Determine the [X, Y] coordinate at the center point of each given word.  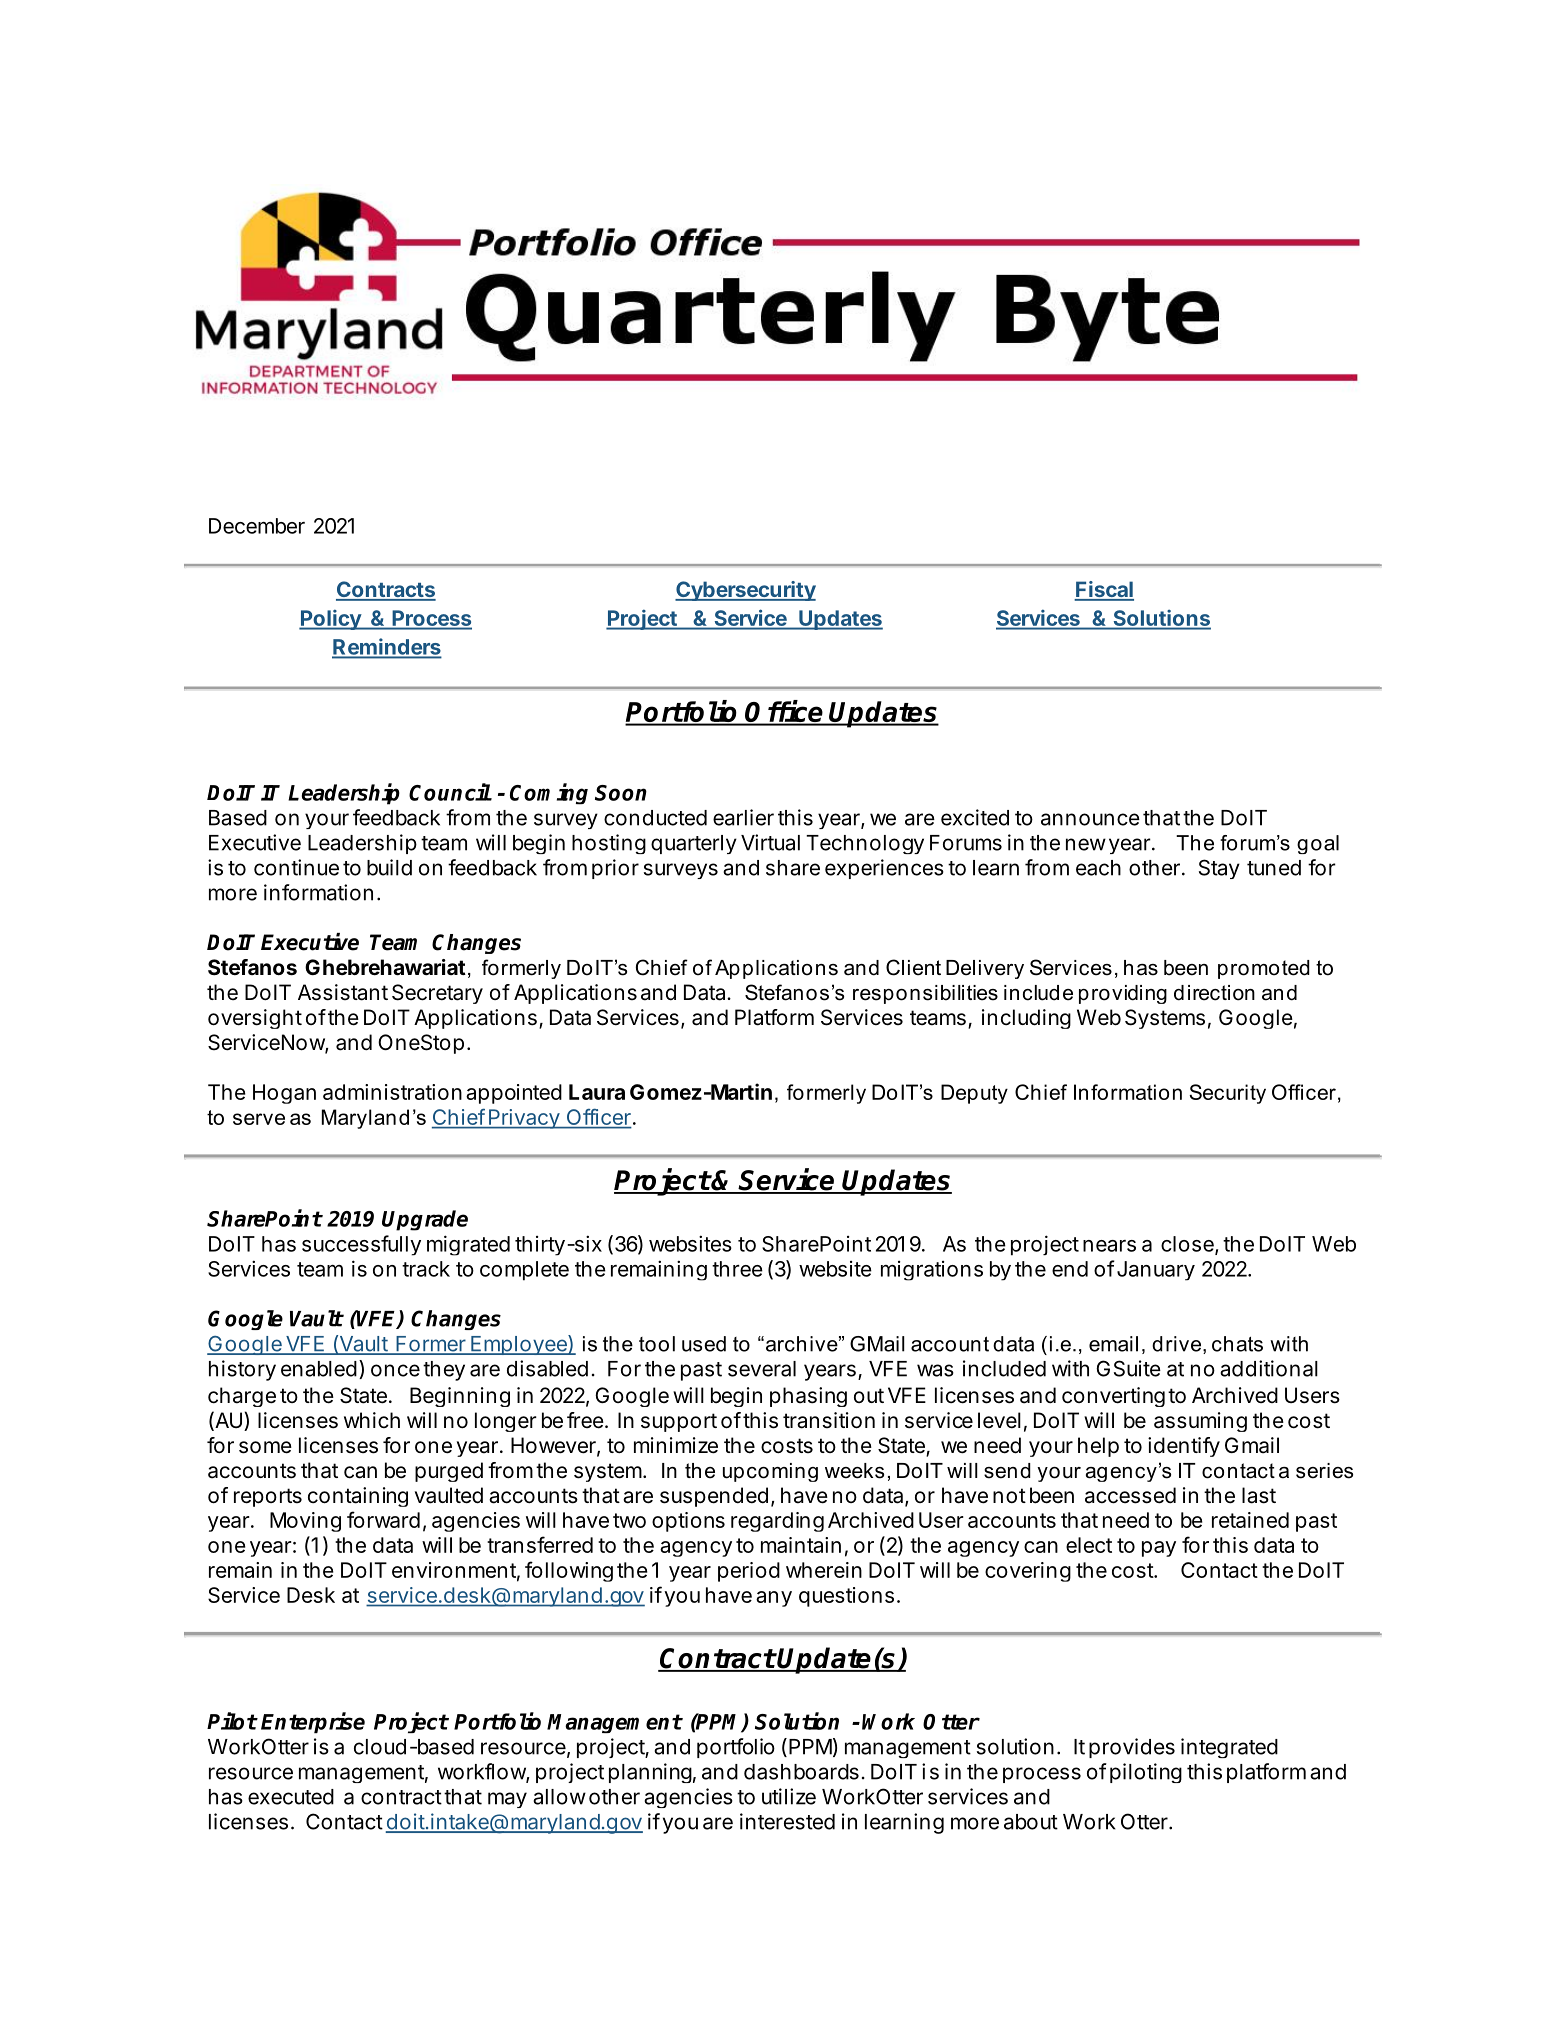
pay [1159, 1549]
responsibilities [925, 994]
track [426, 1269]
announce [1090, 819]
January [1154, 1271]
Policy [331, 619]
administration [392, 1092]
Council [450, 792]
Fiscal [1104, 590]
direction [1214, 993]
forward [383, 1519]
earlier [743, 817]
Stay [1219, 869]
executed [291, 1797]
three [737, 1269]
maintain [801, 1545]
